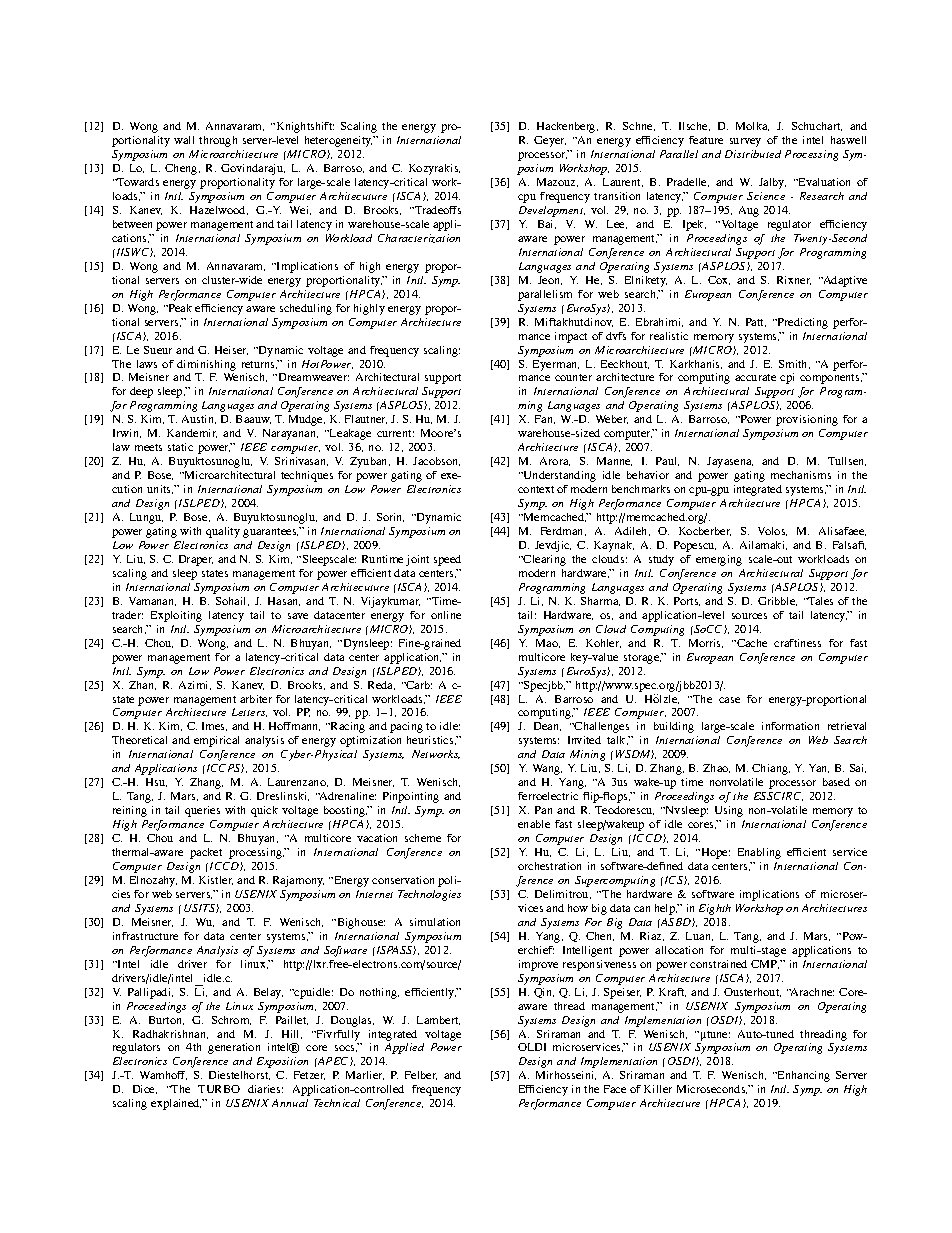  Describe the element at coordinates (715, 909) in the page. I see `Eighth` at that location.
